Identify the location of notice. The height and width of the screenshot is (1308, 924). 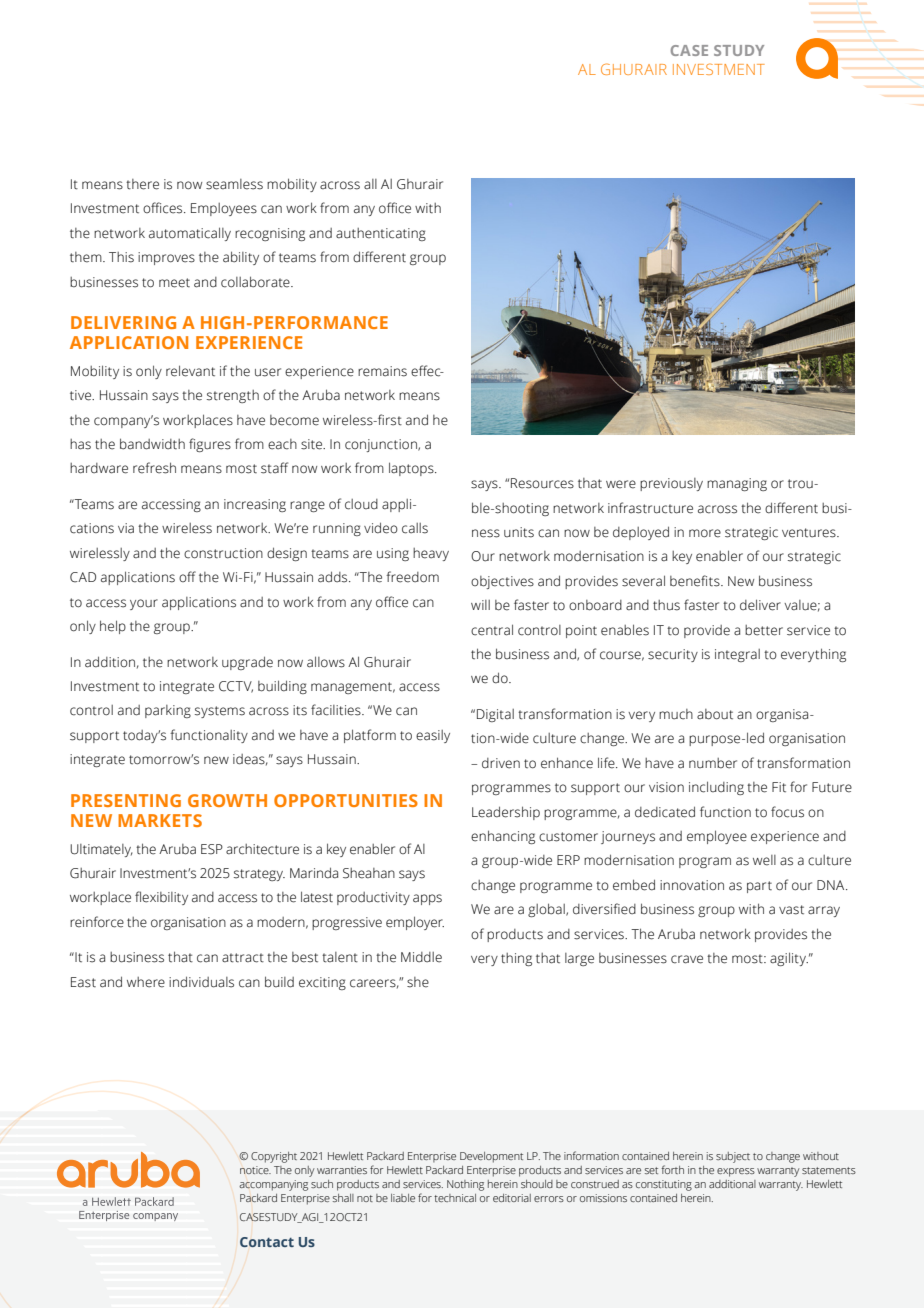
(255, 1170).
